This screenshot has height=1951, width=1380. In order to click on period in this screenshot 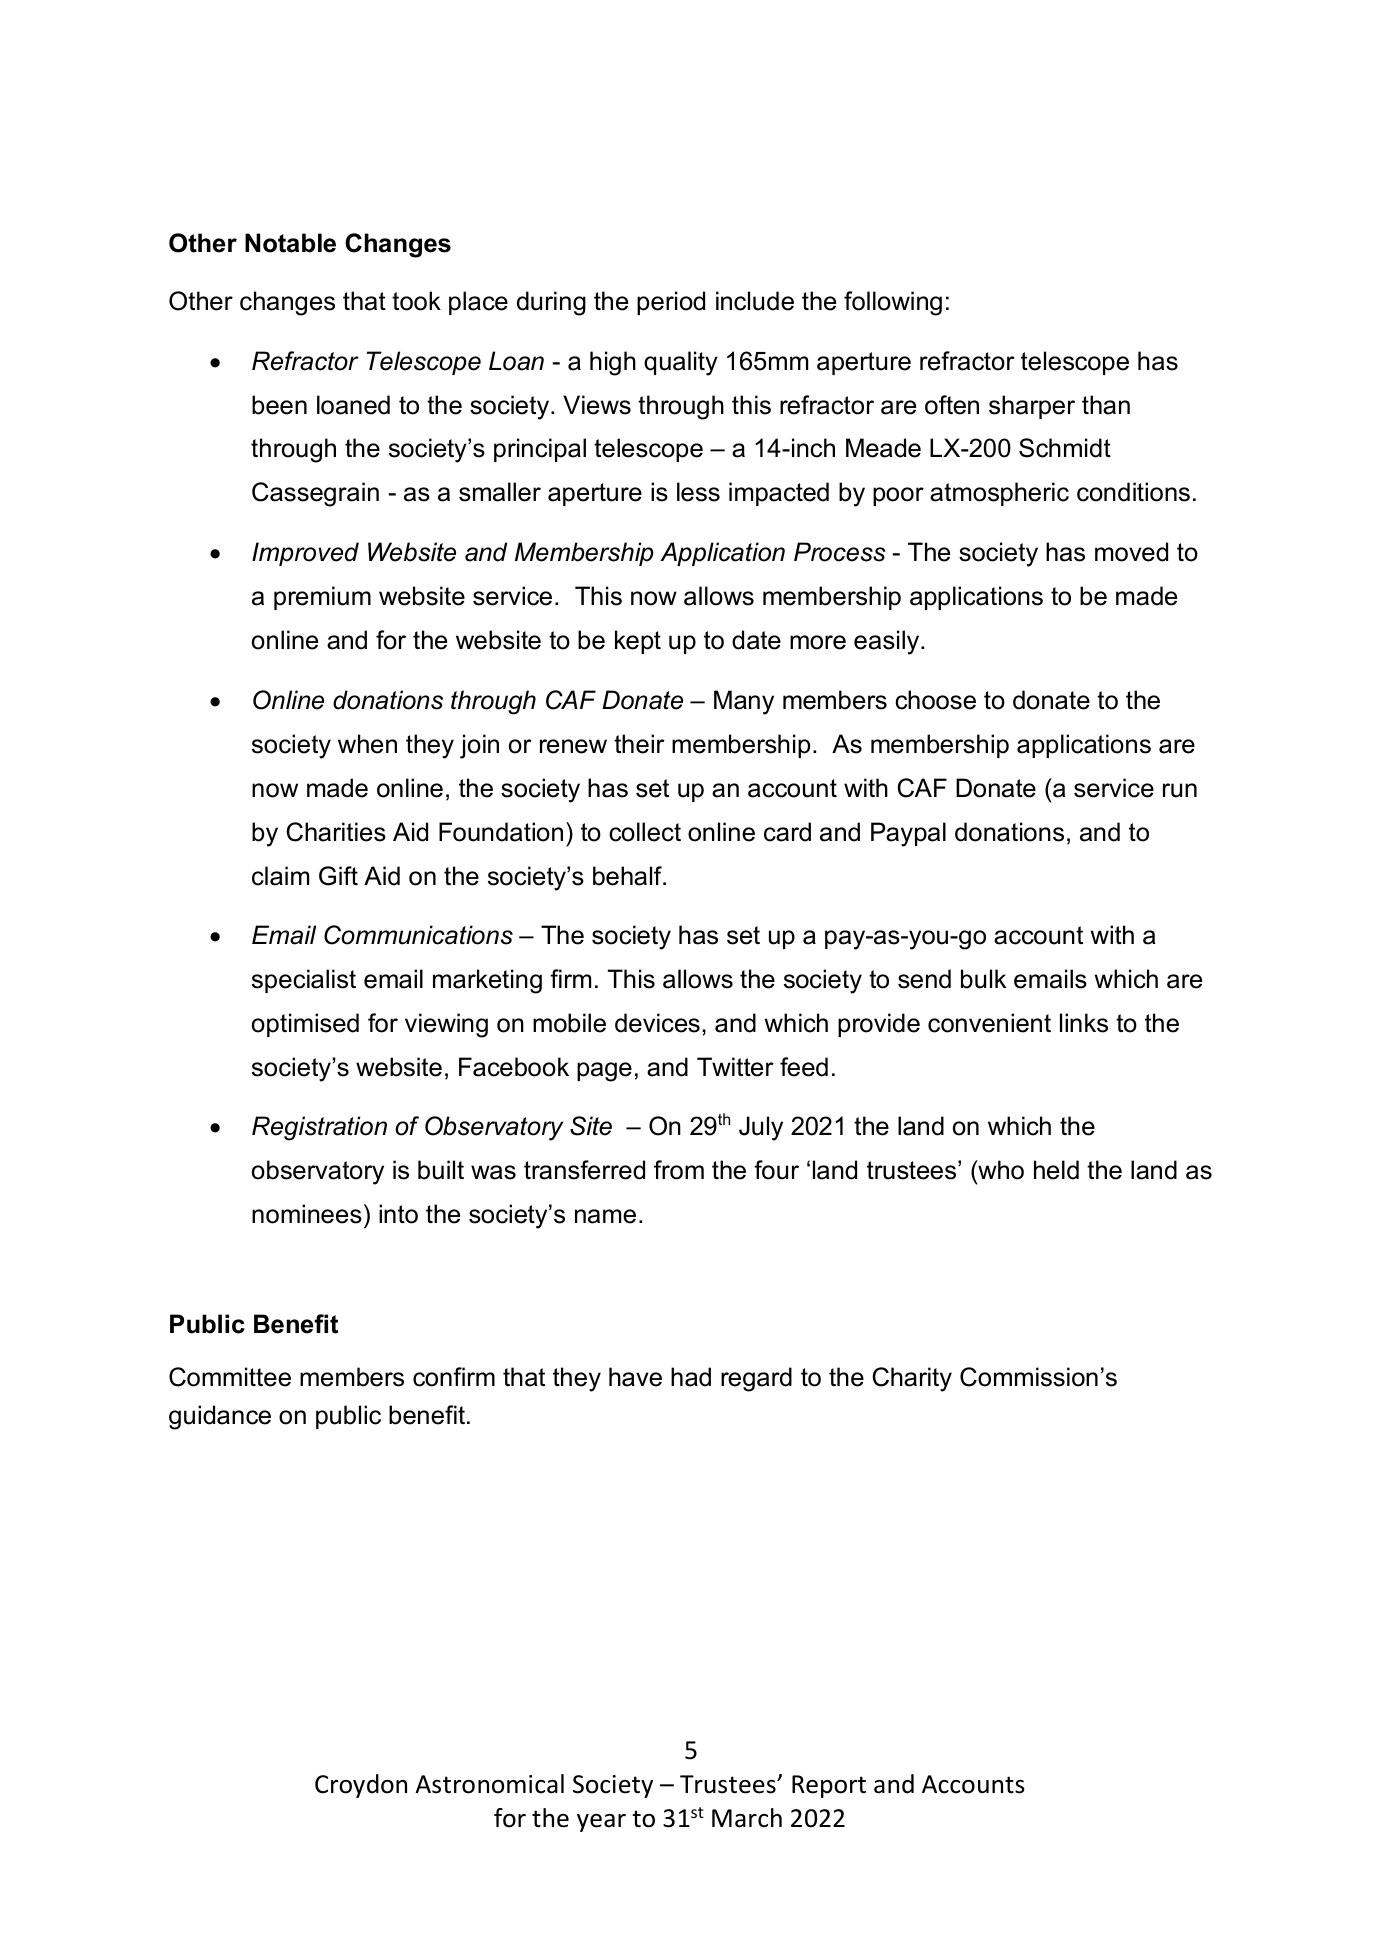, I will do `click(671, 303)`.
